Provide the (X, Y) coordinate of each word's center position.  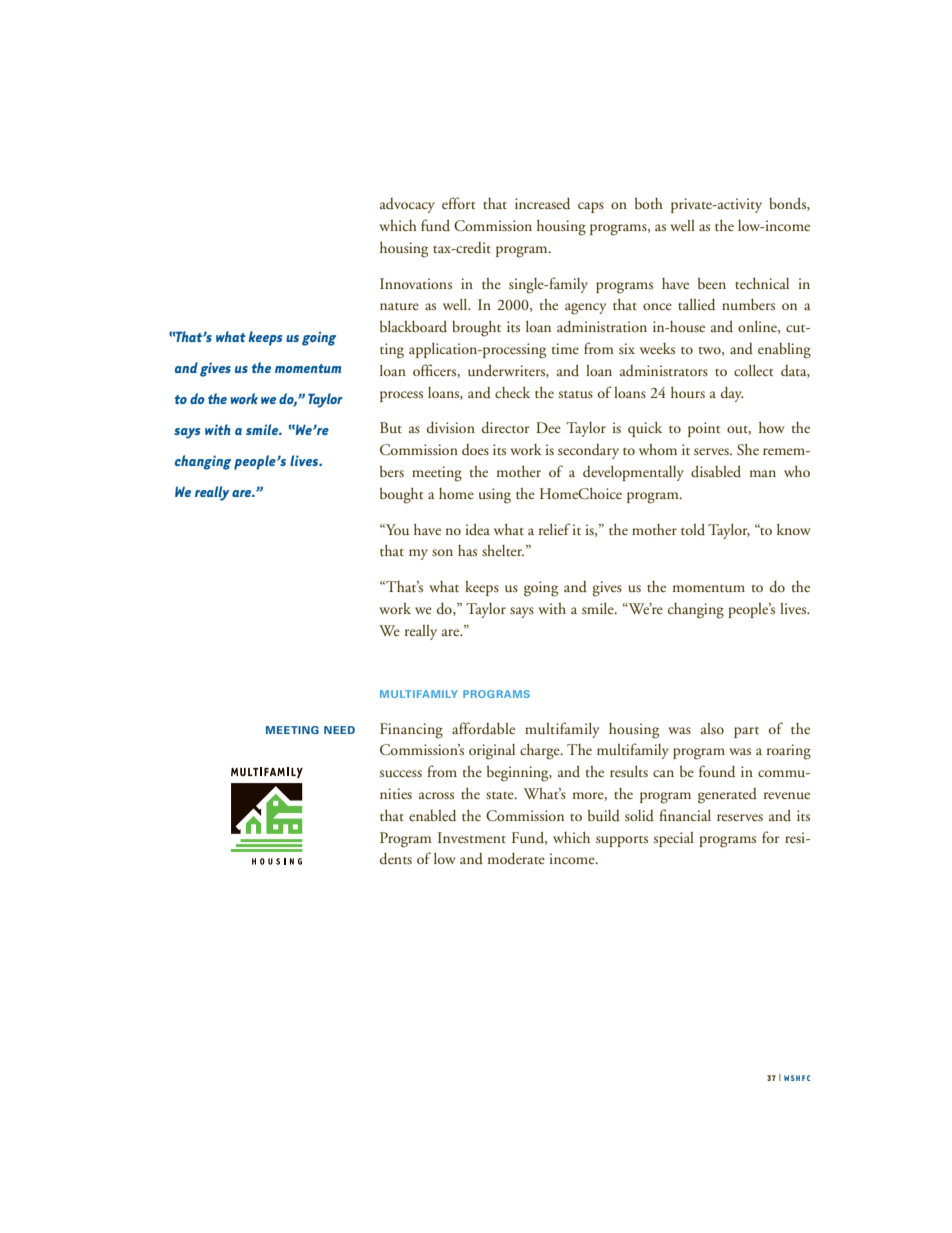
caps (591, 207)
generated (727, 796)
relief (554, 529)
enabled (432, 816)
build (604, 816)
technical (762, 283)
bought (401, 496)
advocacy (407, 205)
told (693, 529)
